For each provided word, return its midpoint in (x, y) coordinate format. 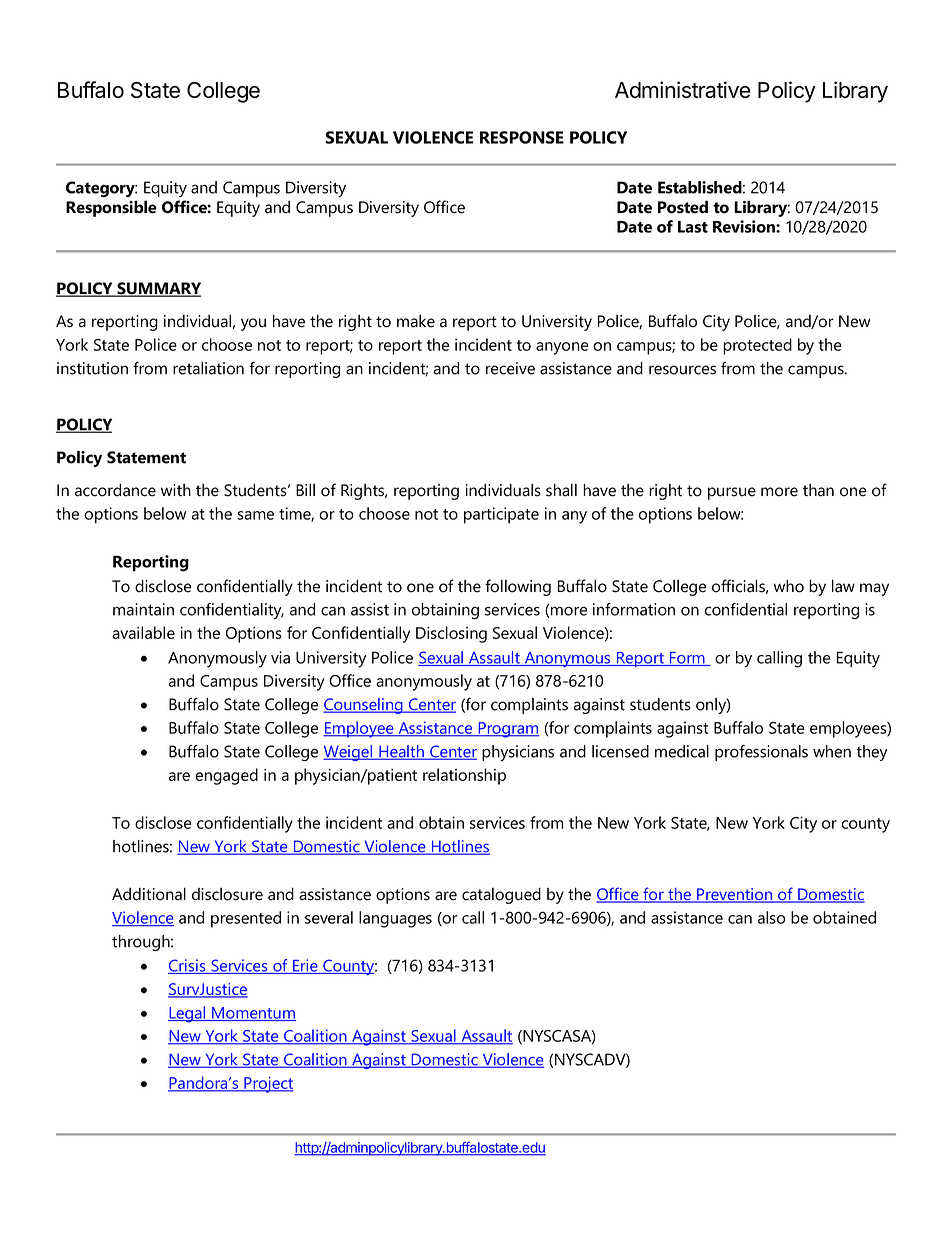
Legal (188, 1014)
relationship (464, 776)
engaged (226, 776)
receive (510, 368)
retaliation (208, 368)
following (518, 587)
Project (267, 1085)
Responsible (111, 208)
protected (757, 346)
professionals (761, 753)
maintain (143, 609)
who (789, 586)
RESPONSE (522, 137)
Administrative (683, 89)
